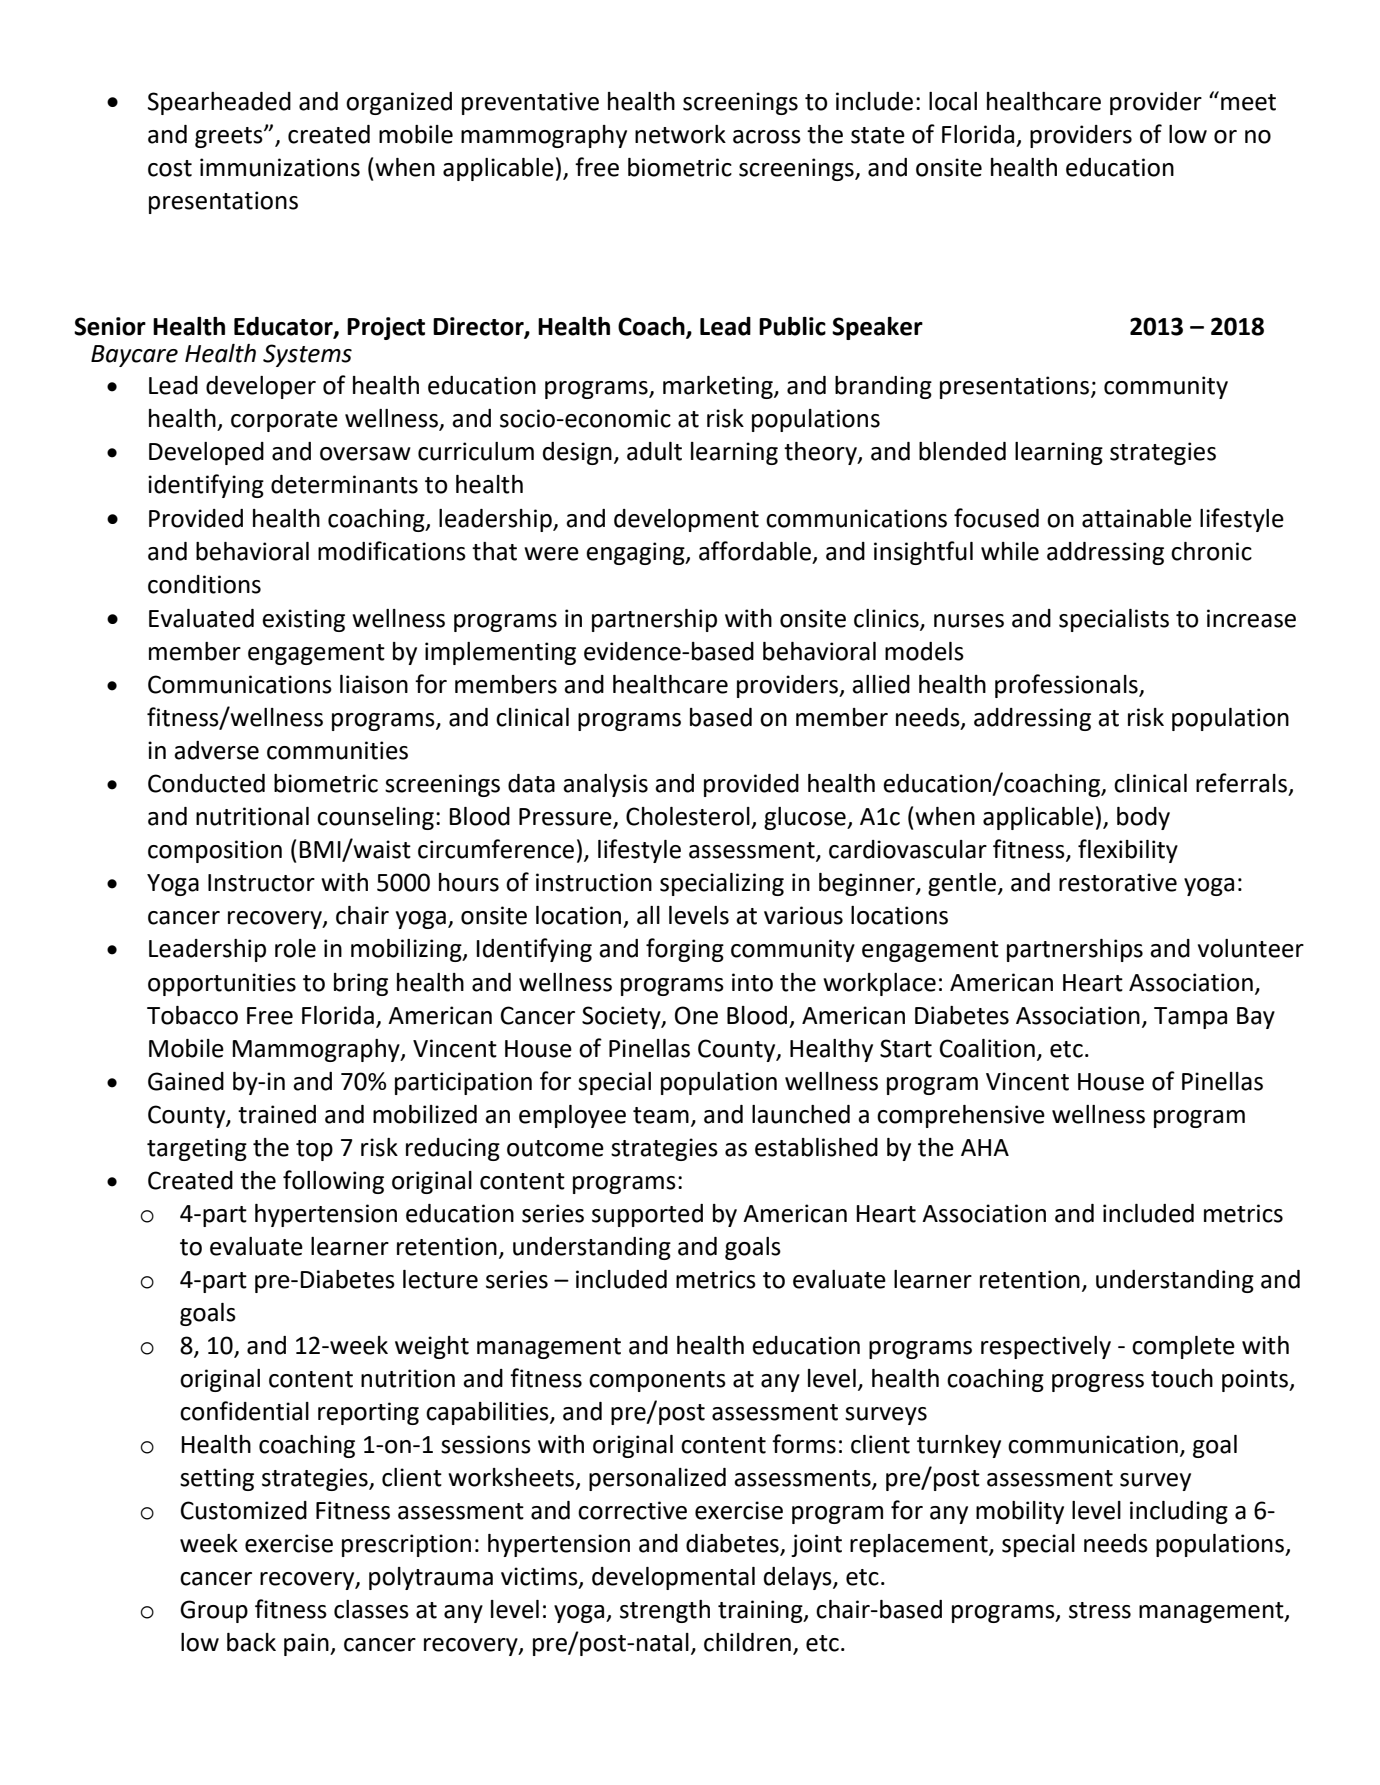 This screenshot has width=1380, height=1785. What do you see at coordinates (230, 137) in the screenshot?
I see `greets` at bounding box center [230, 137].
